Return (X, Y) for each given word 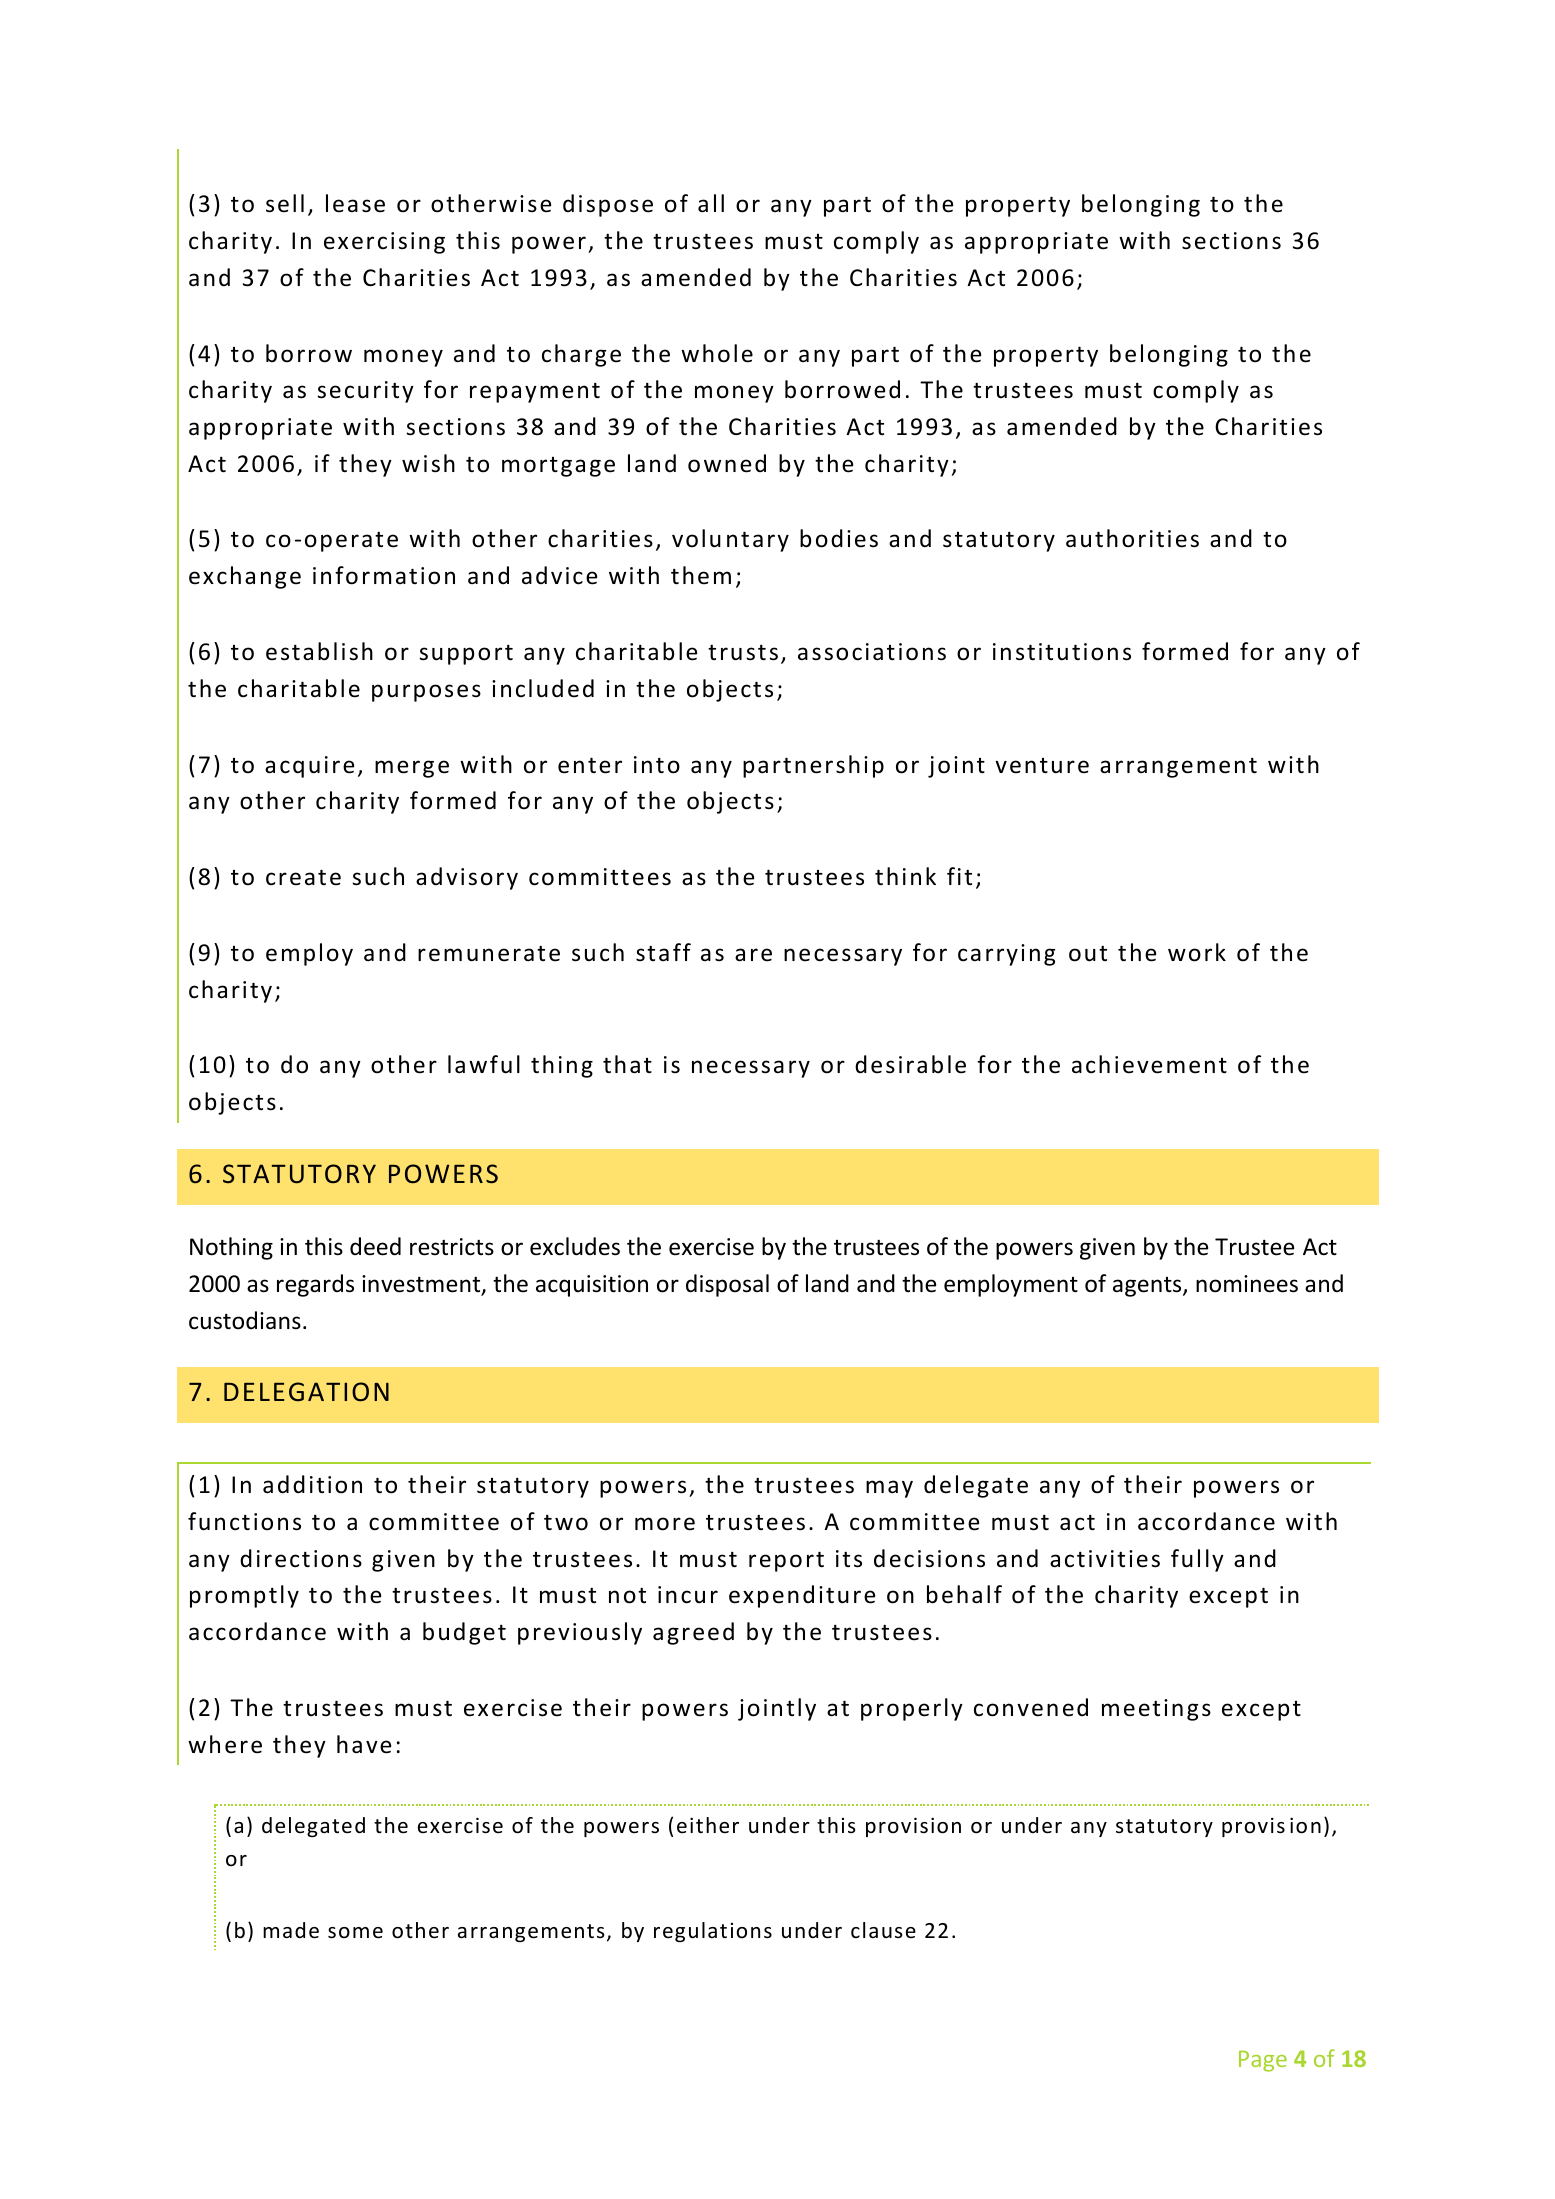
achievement (1149, 1064)
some (355, 1933)
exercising (384, 243)
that (627, 1064)
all (711, 203)
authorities (1132, 538)
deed (375, 1246)
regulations (713, 1932)
